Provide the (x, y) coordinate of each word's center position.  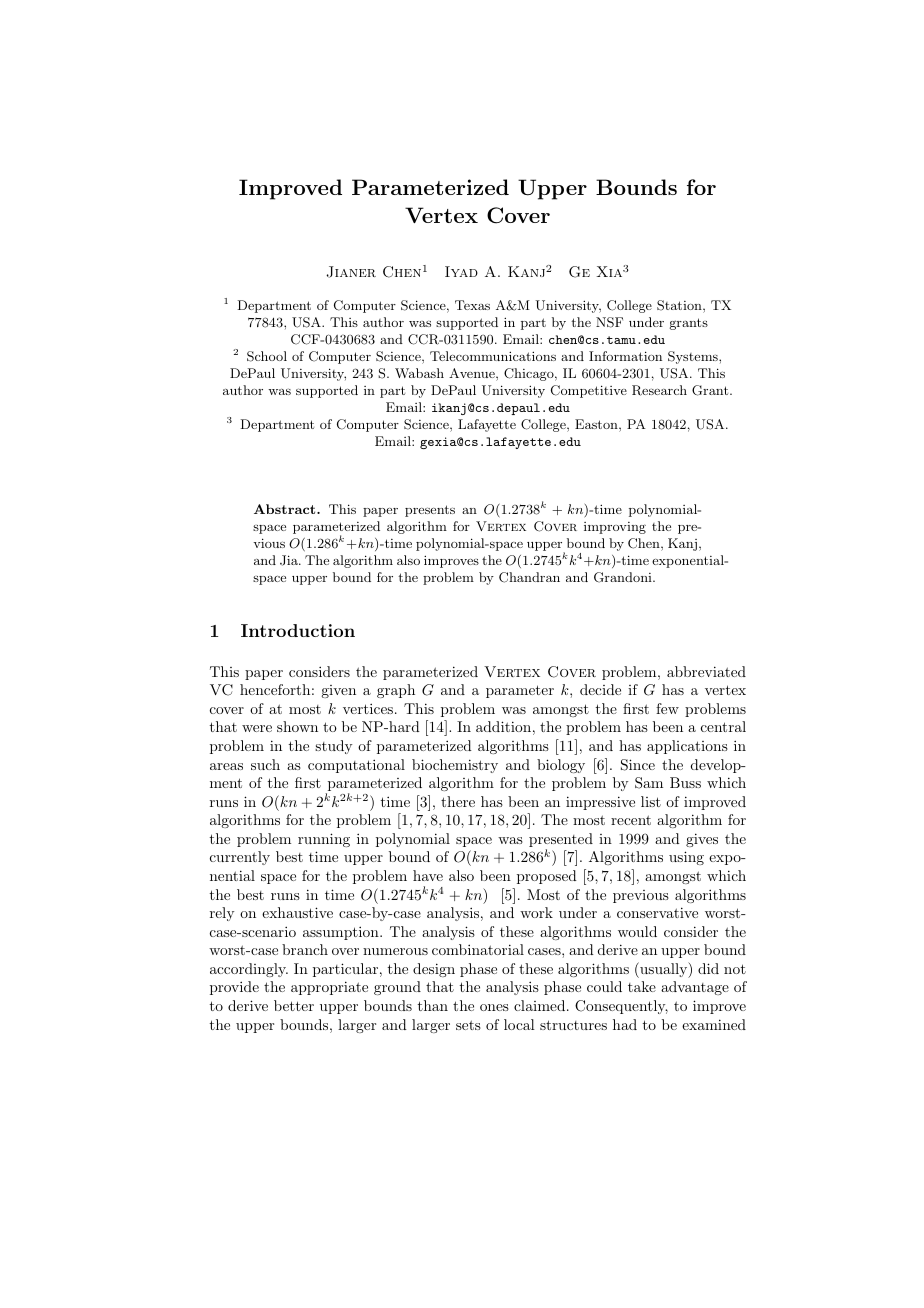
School (267, 356)
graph (396, 691)
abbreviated (706, 671)
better (294, 1005)
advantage (695, 988)
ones (494, 1007)
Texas (472, 305)
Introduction (298, 630)
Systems (694, 357)
